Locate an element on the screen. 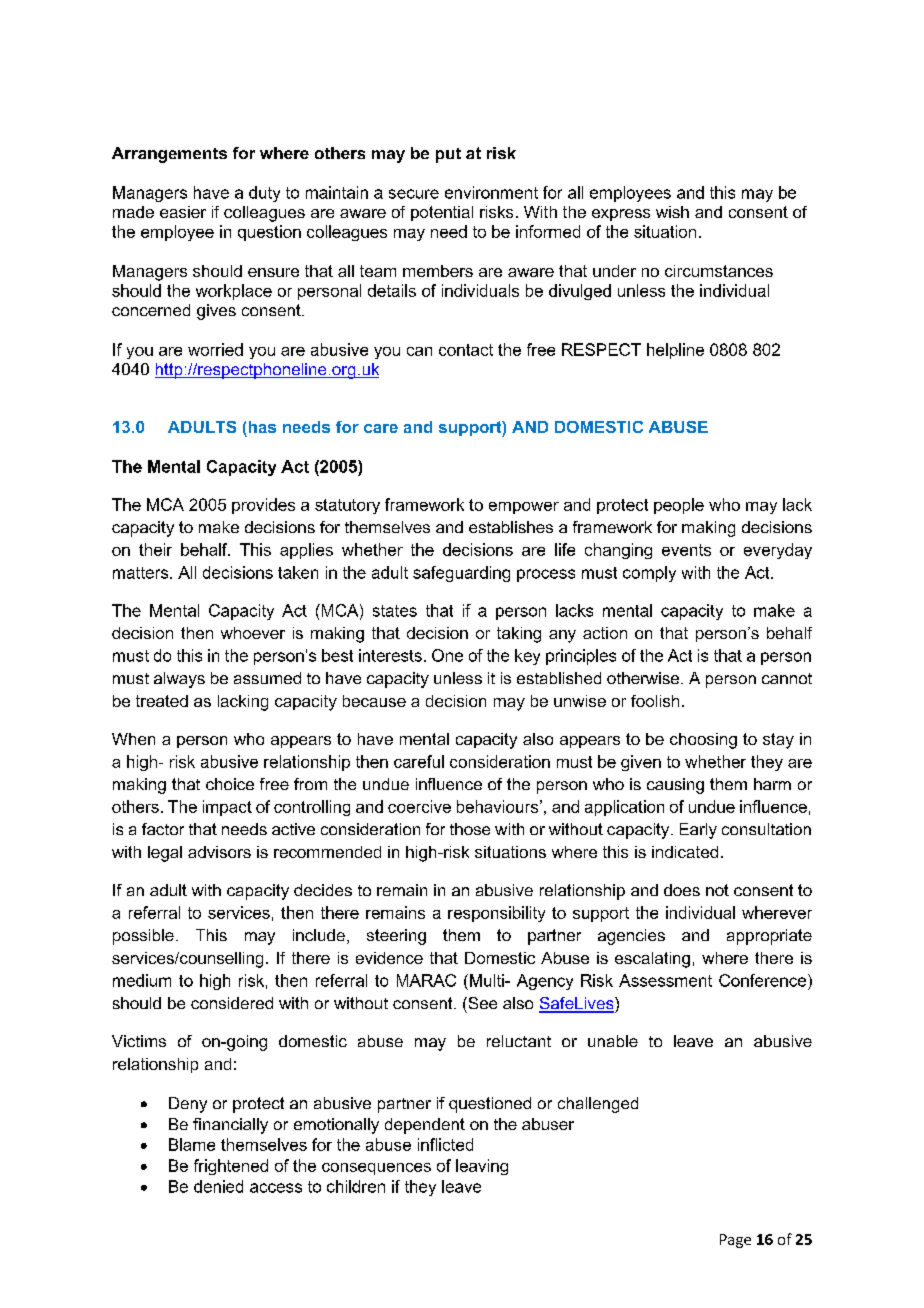  denied is located at coordinates (218, 1186).
